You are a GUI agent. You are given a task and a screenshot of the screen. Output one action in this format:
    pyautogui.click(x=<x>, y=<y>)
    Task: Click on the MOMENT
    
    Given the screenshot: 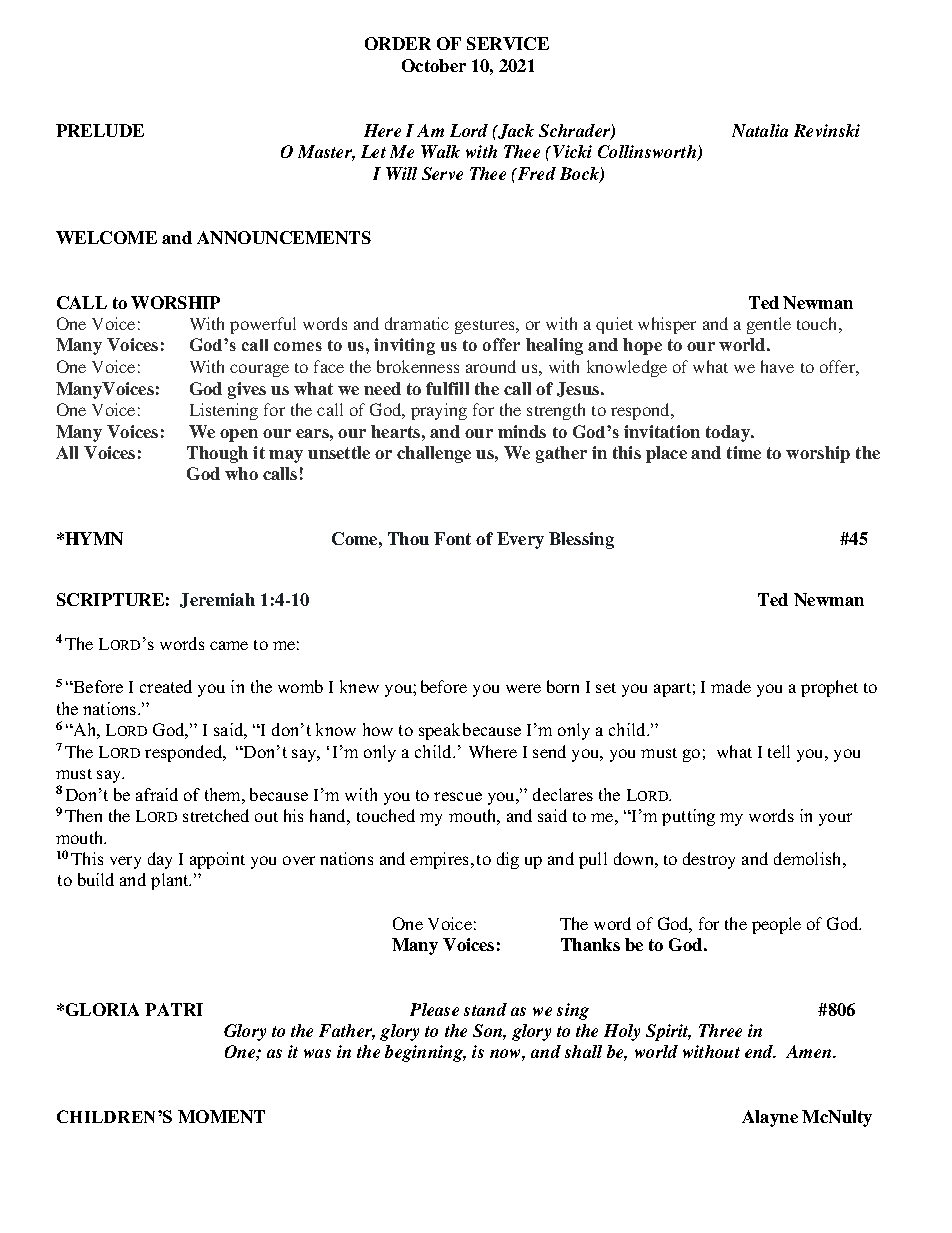 What is the action you would take?
    pyautogui.click(x=221, y=1116)
